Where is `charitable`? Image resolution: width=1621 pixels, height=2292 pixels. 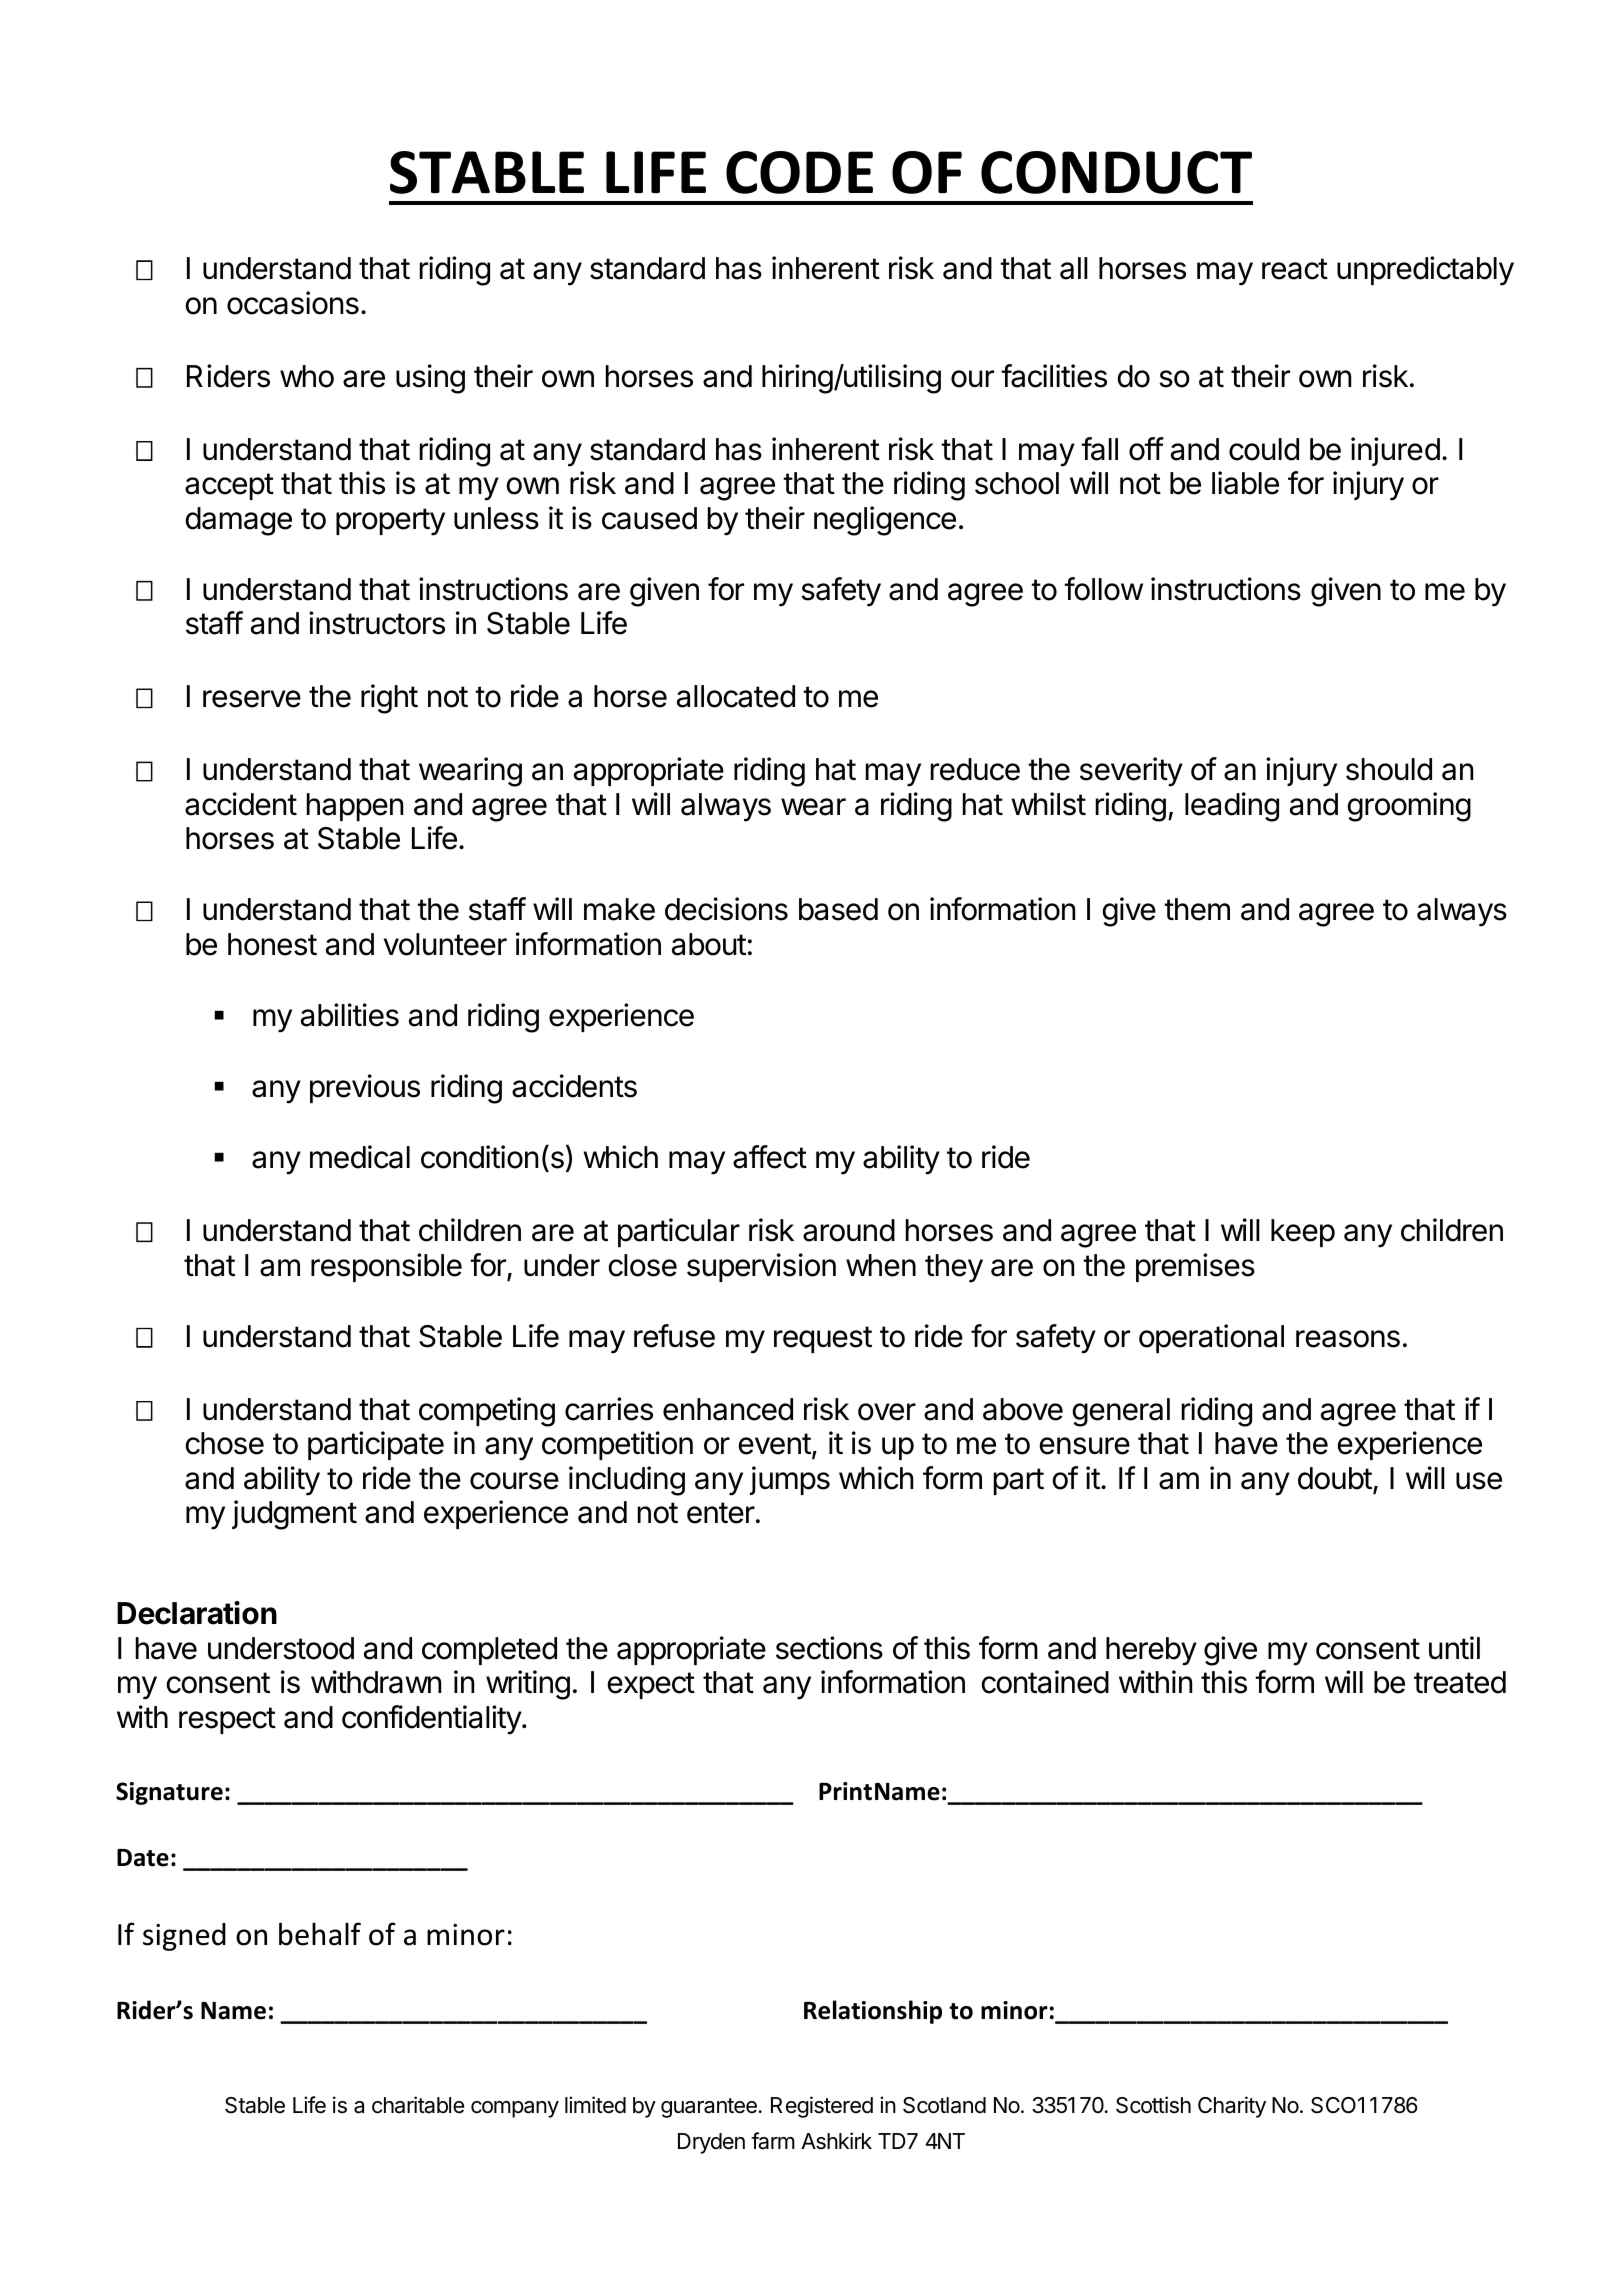 charitable is located at coordinates (418, 2105).
